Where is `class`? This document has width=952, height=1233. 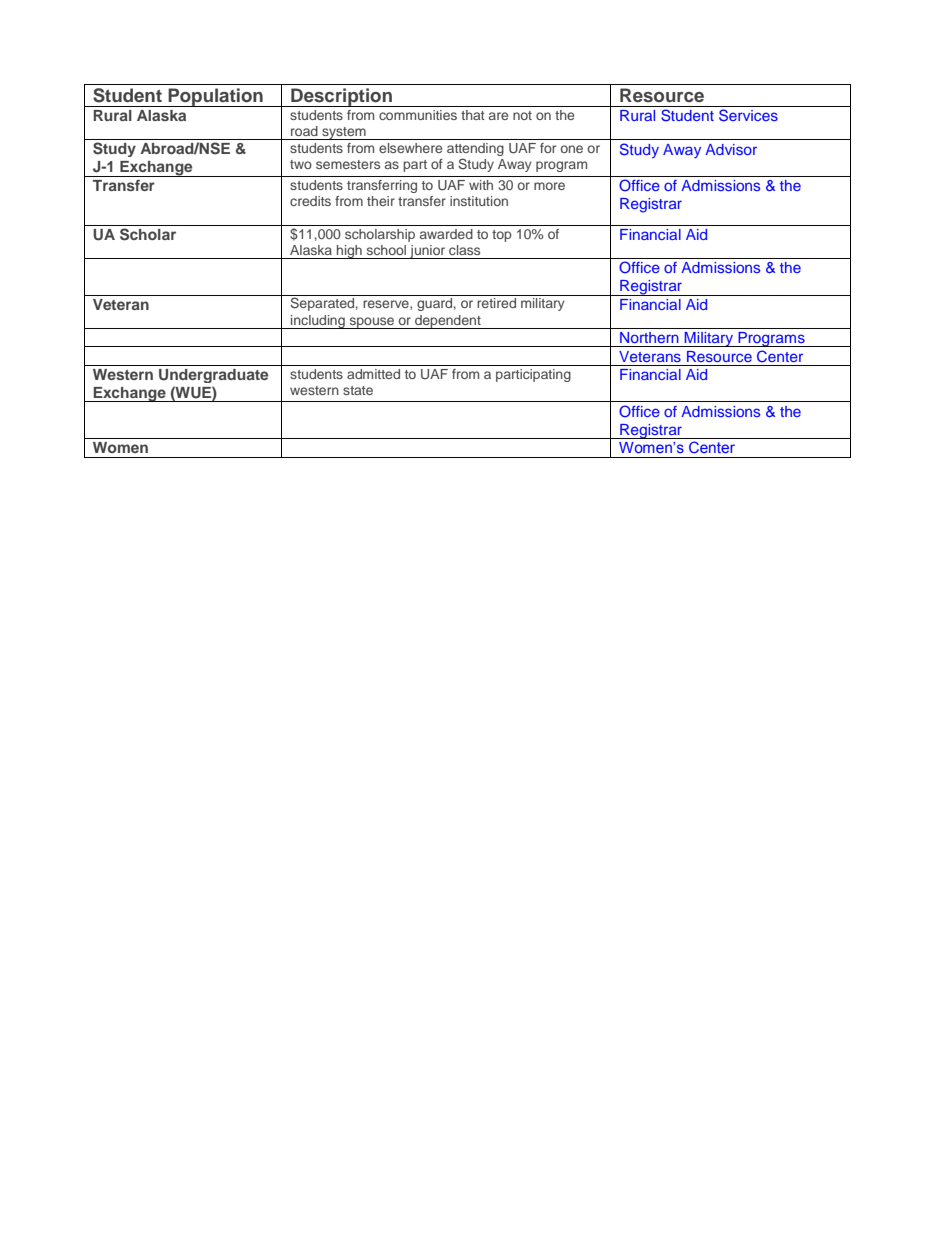
class is located at coordinates (464, 250).
